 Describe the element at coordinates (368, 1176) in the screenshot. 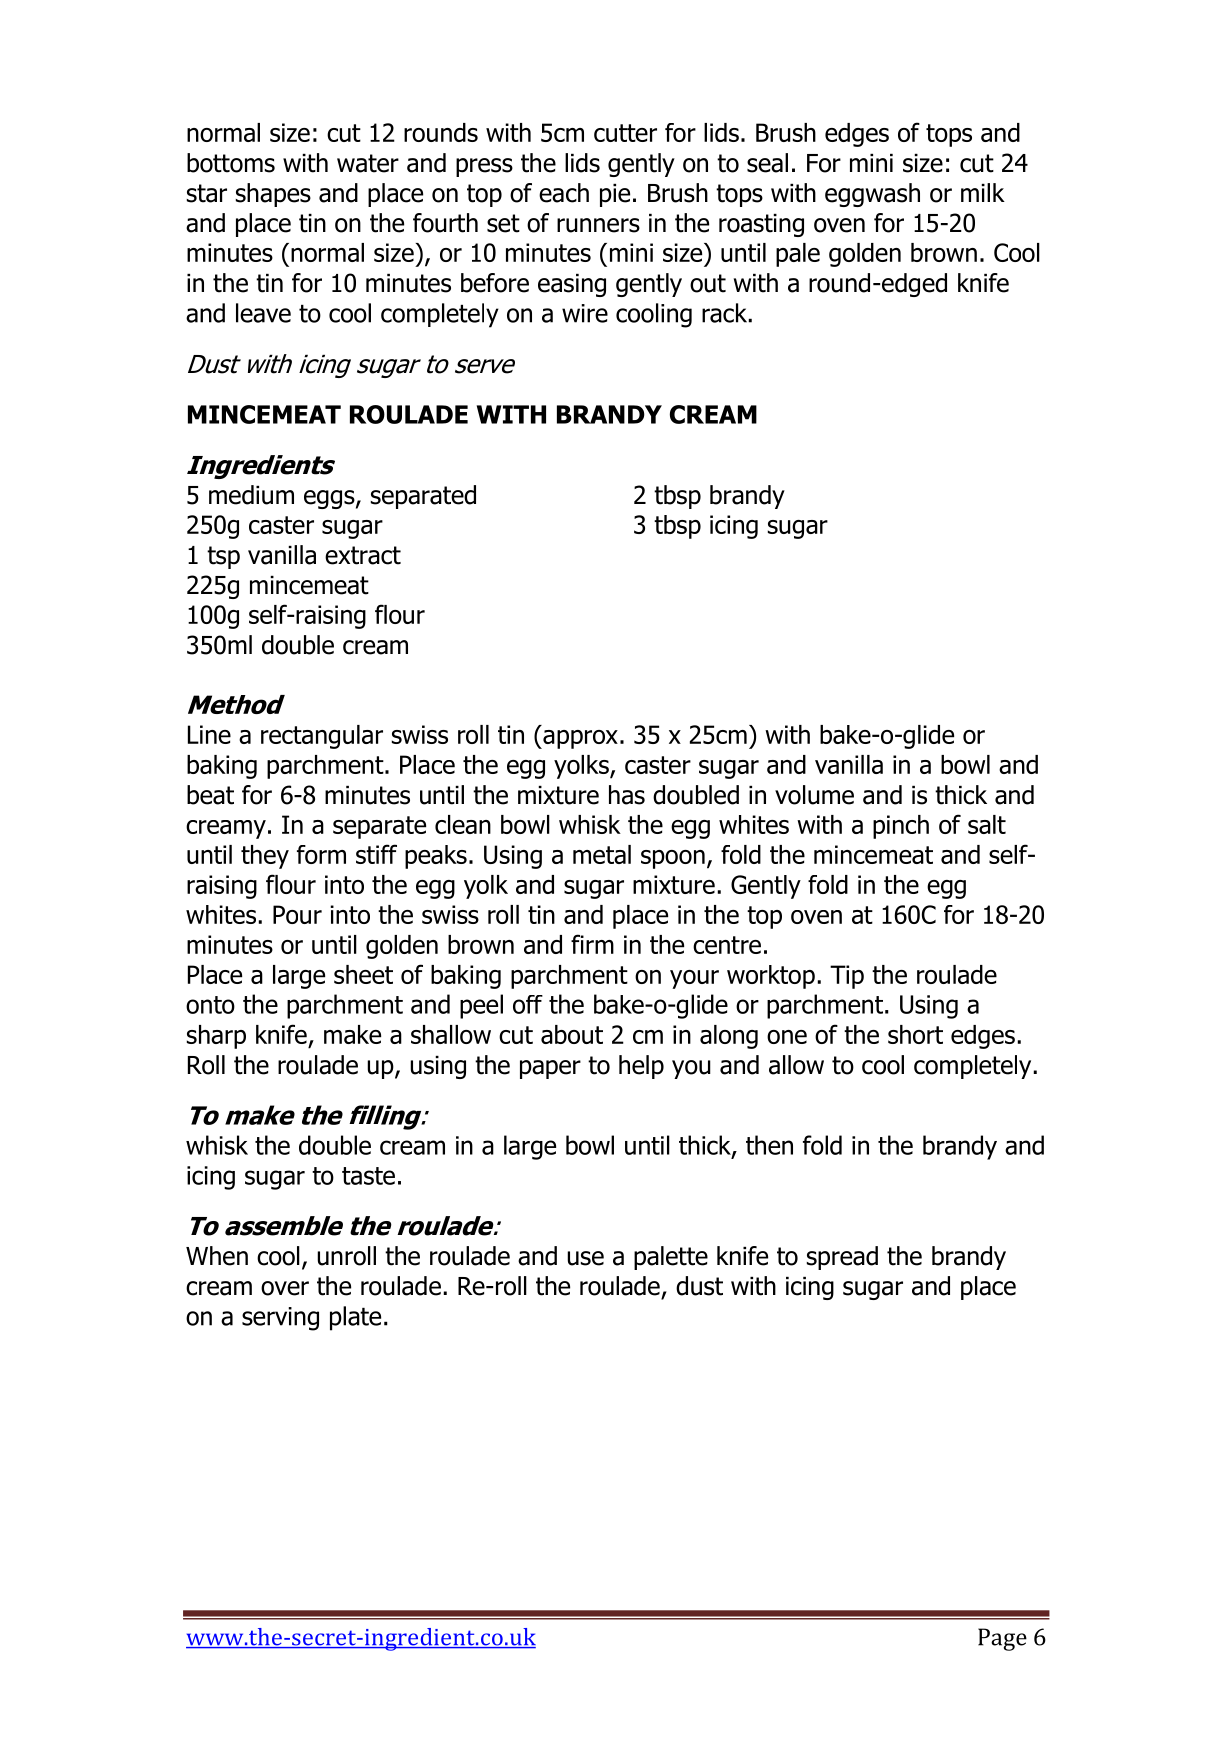

I see `taste` at that location.
